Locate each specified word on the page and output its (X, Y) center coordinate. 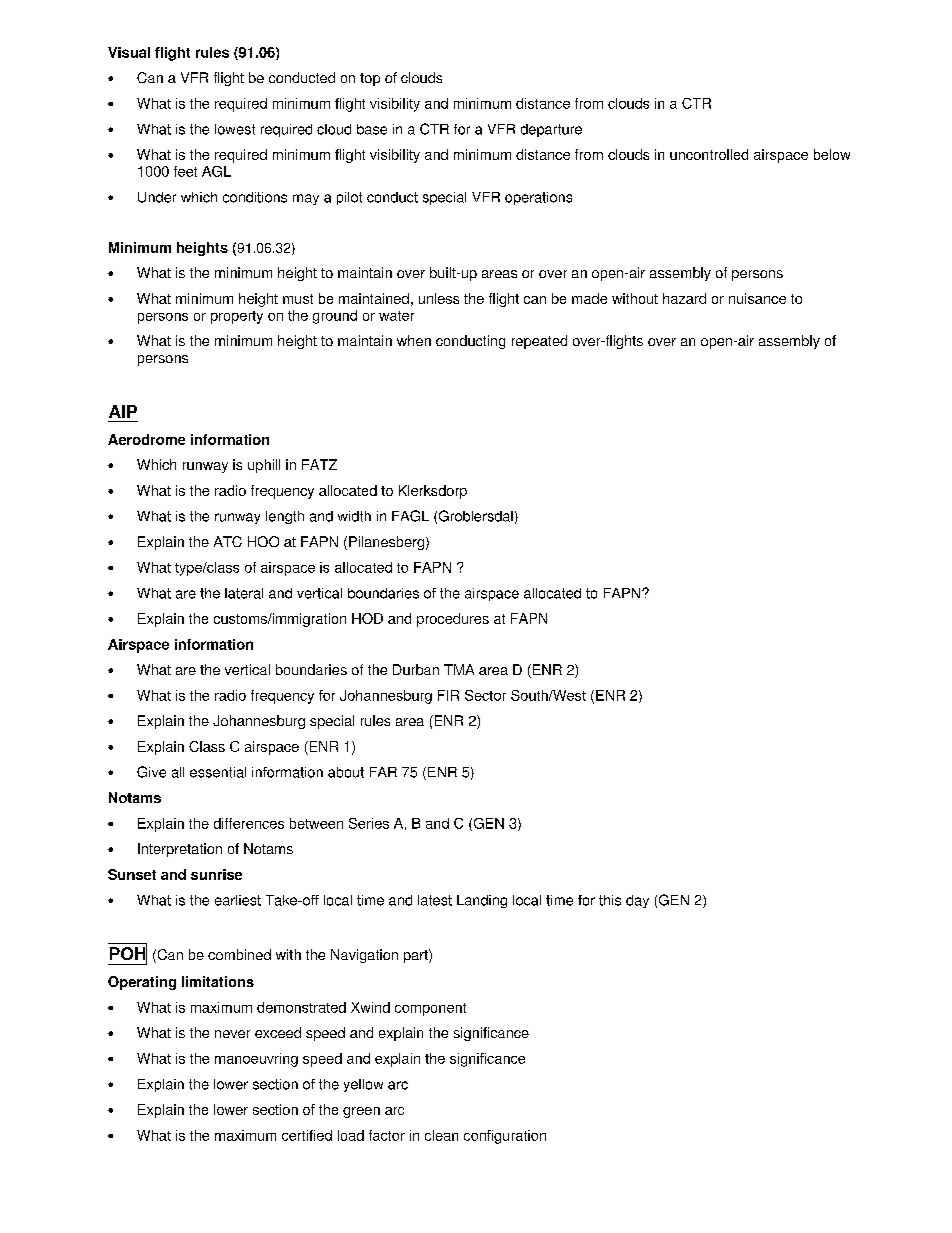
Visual (129, 52)
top (370, 79)
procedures (453, 620)
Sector (485, 695)
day (637, 901)
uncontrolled (709, 154)
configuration (505, 1137)
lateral (244, 593)
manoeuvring (256, 1060)
